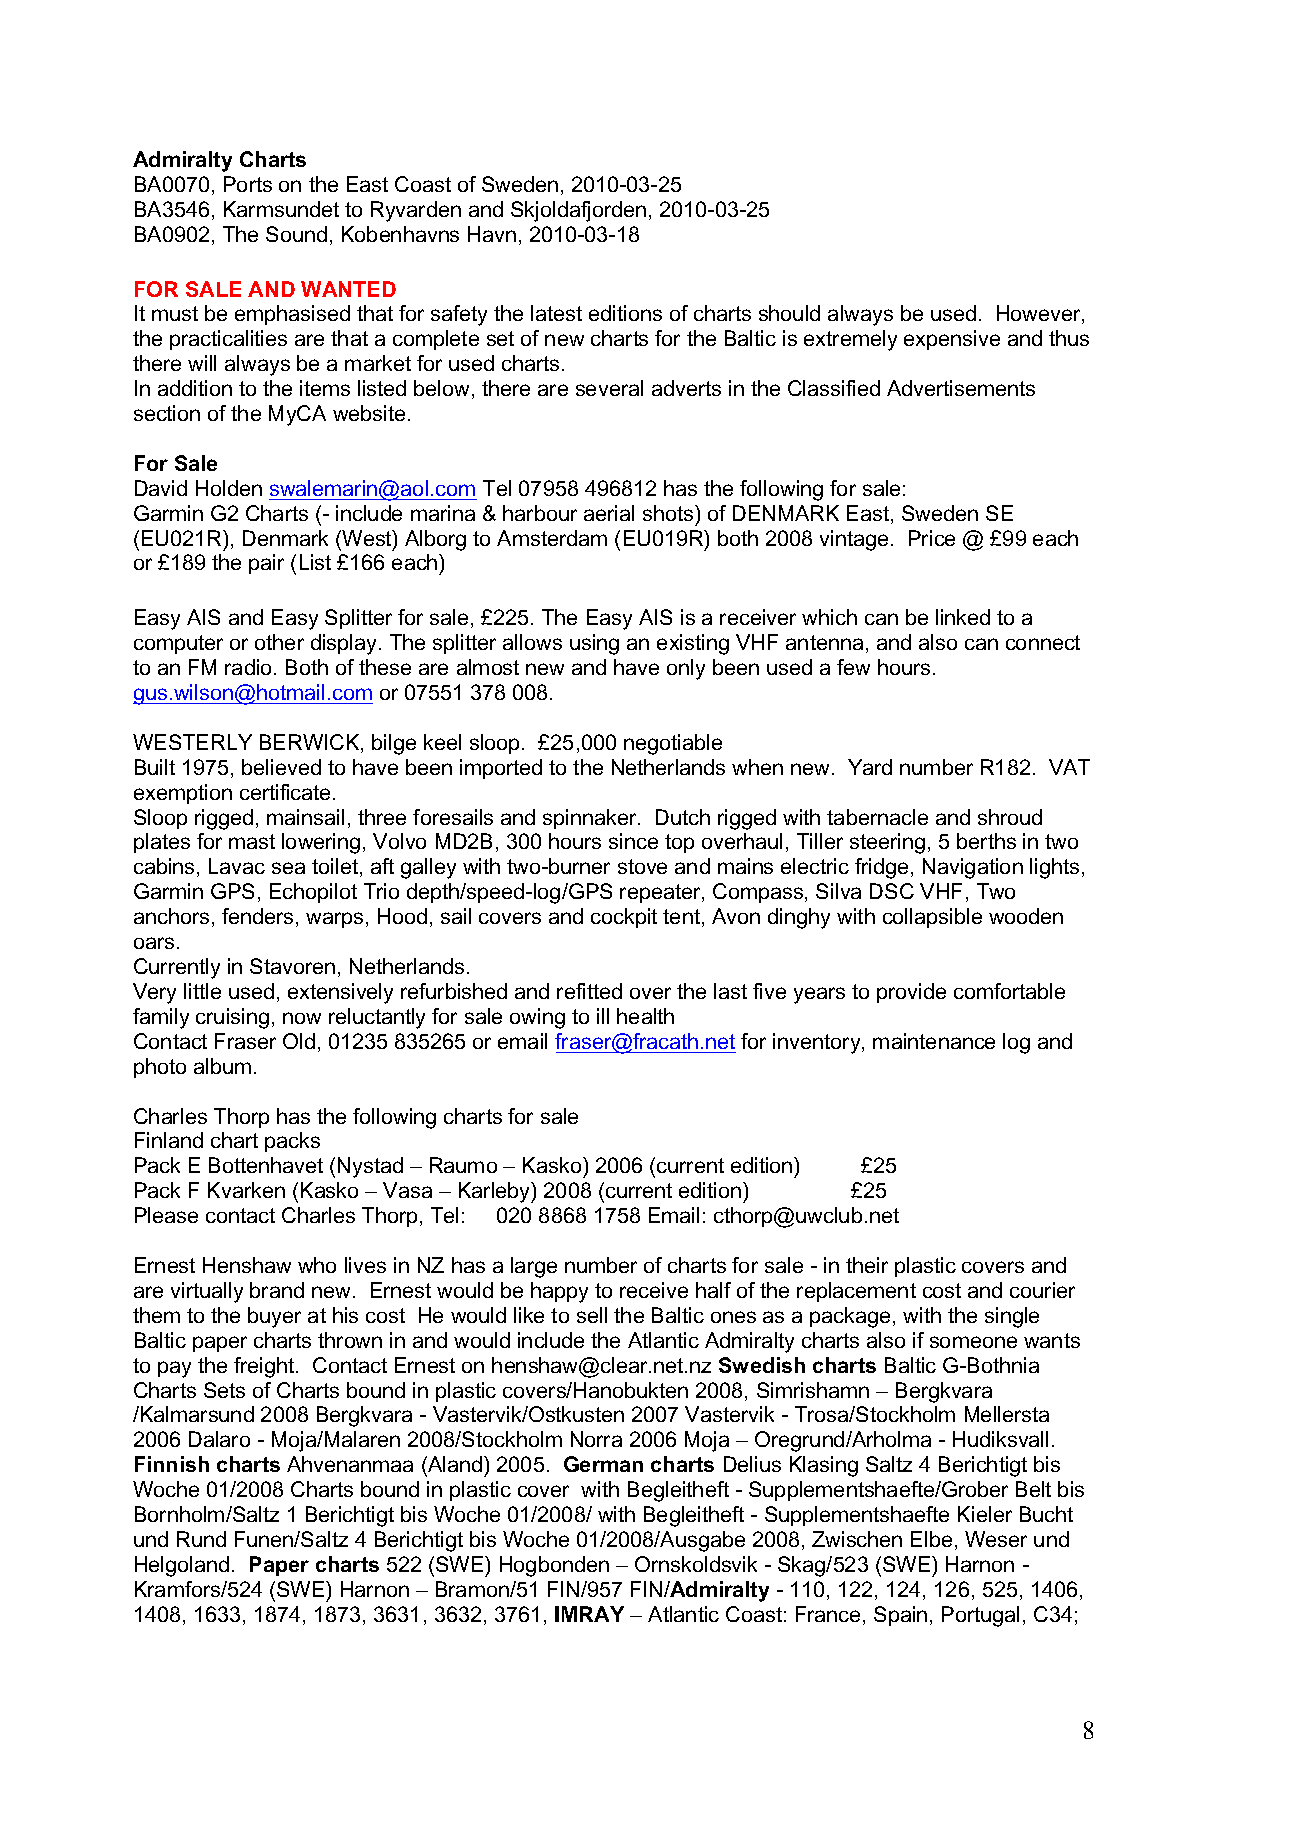  Describe the element at coordinates (296, 234) in the screenshot. I see `Sound` at that location.
